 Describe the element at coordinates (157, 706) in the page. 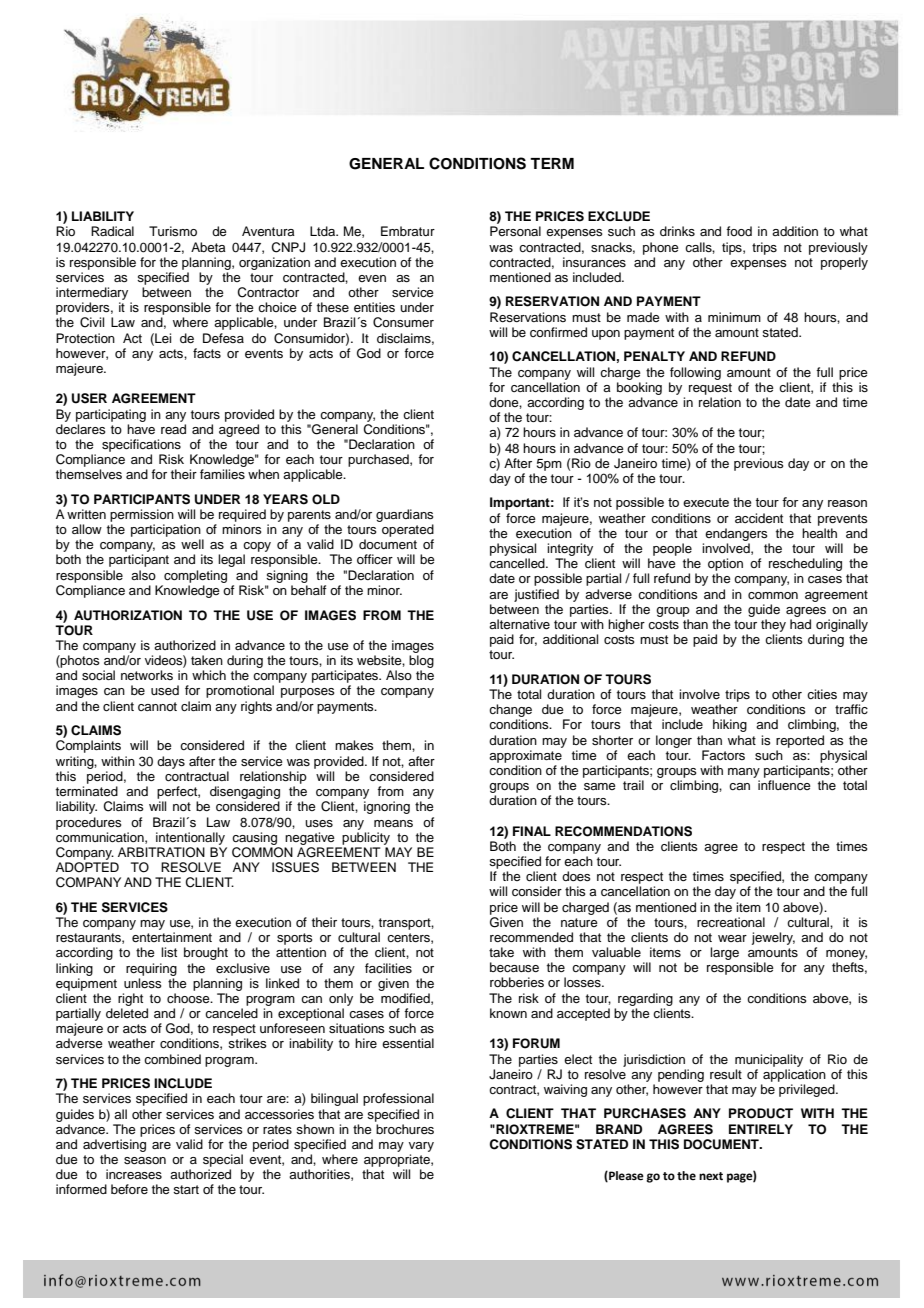

I see `cannot` at that location.
